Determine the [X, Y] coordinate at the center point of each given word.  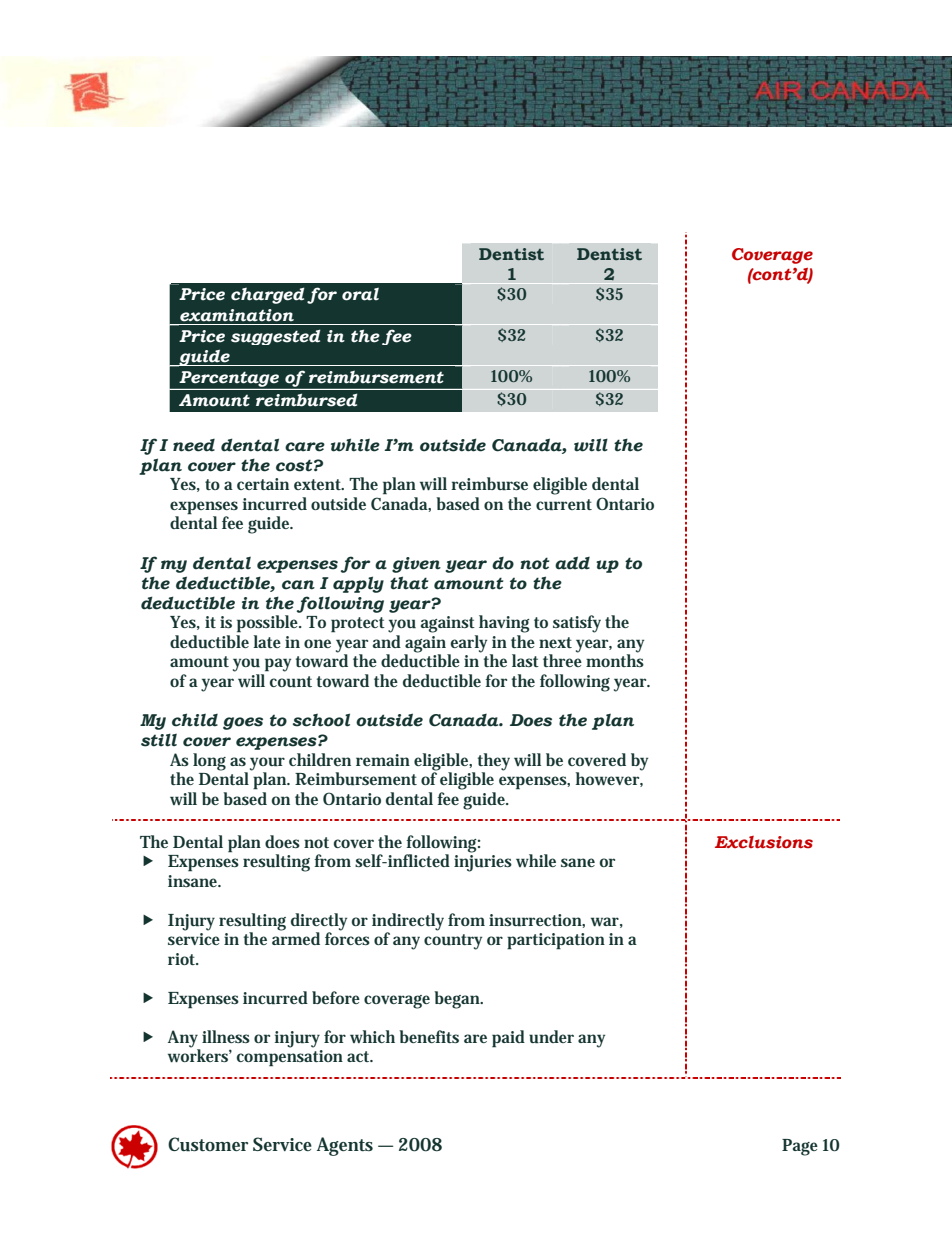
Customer [208, 1144]
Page [800, 1147]
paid [508, 1039]
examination [237, 315]
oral [360, 294]
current [564, 505]
